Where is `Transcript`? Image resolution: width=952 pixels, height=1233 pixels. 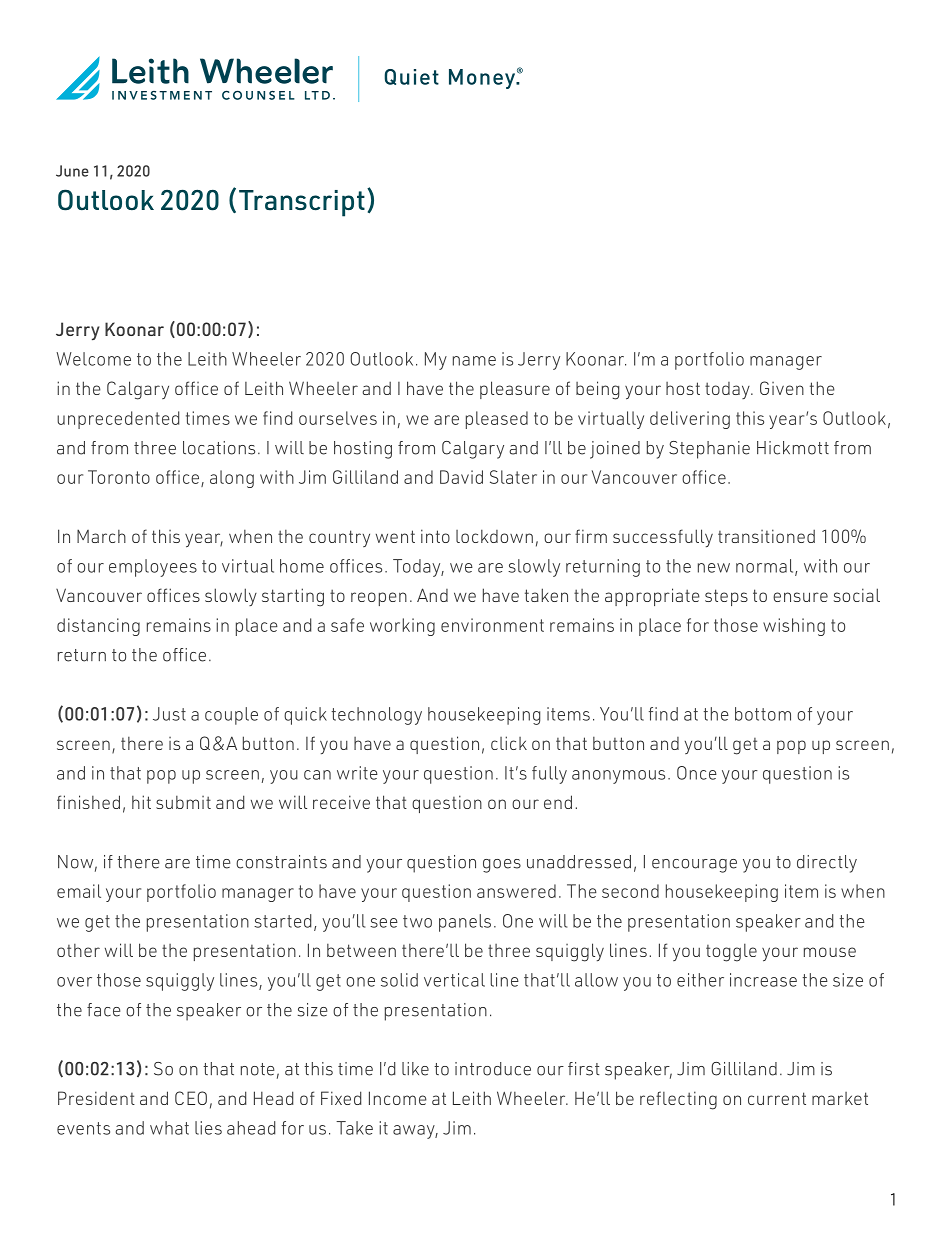
Transcript is located at coordinates (302, 203).
